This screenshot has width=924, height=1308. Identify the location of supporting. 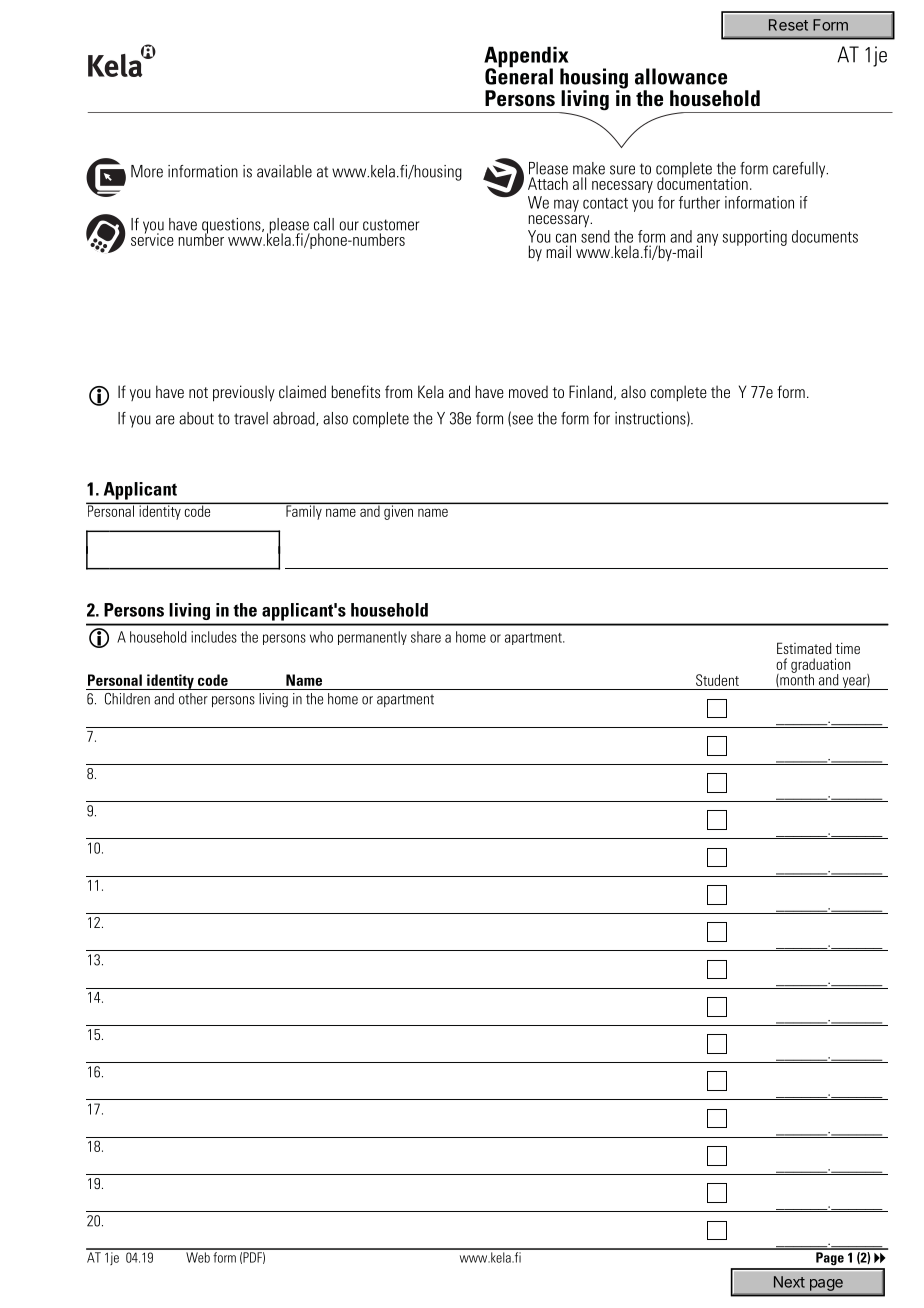
(755, 238).
